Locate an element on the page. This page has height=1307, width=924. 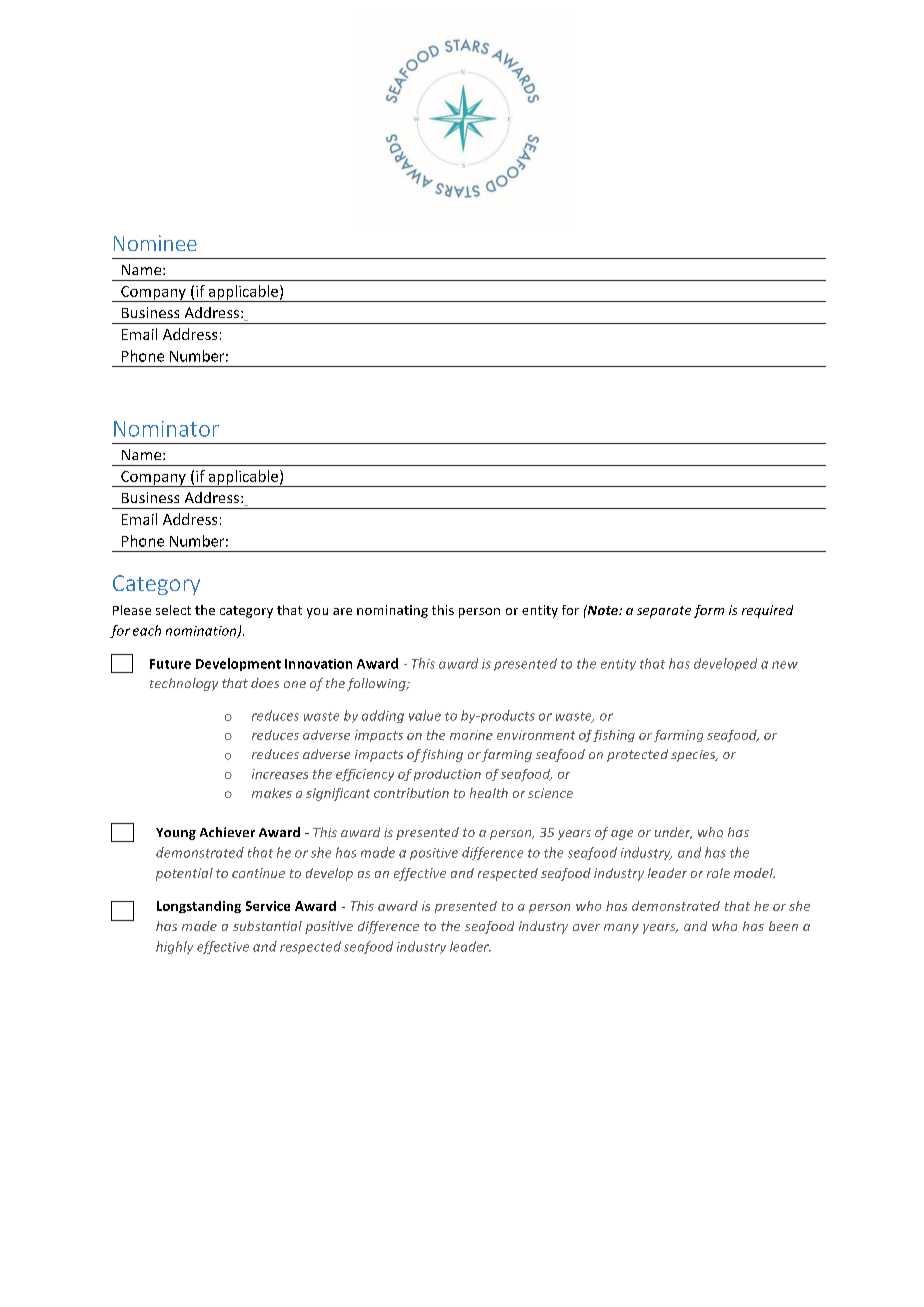
are is located at coordinates (342, 611).
